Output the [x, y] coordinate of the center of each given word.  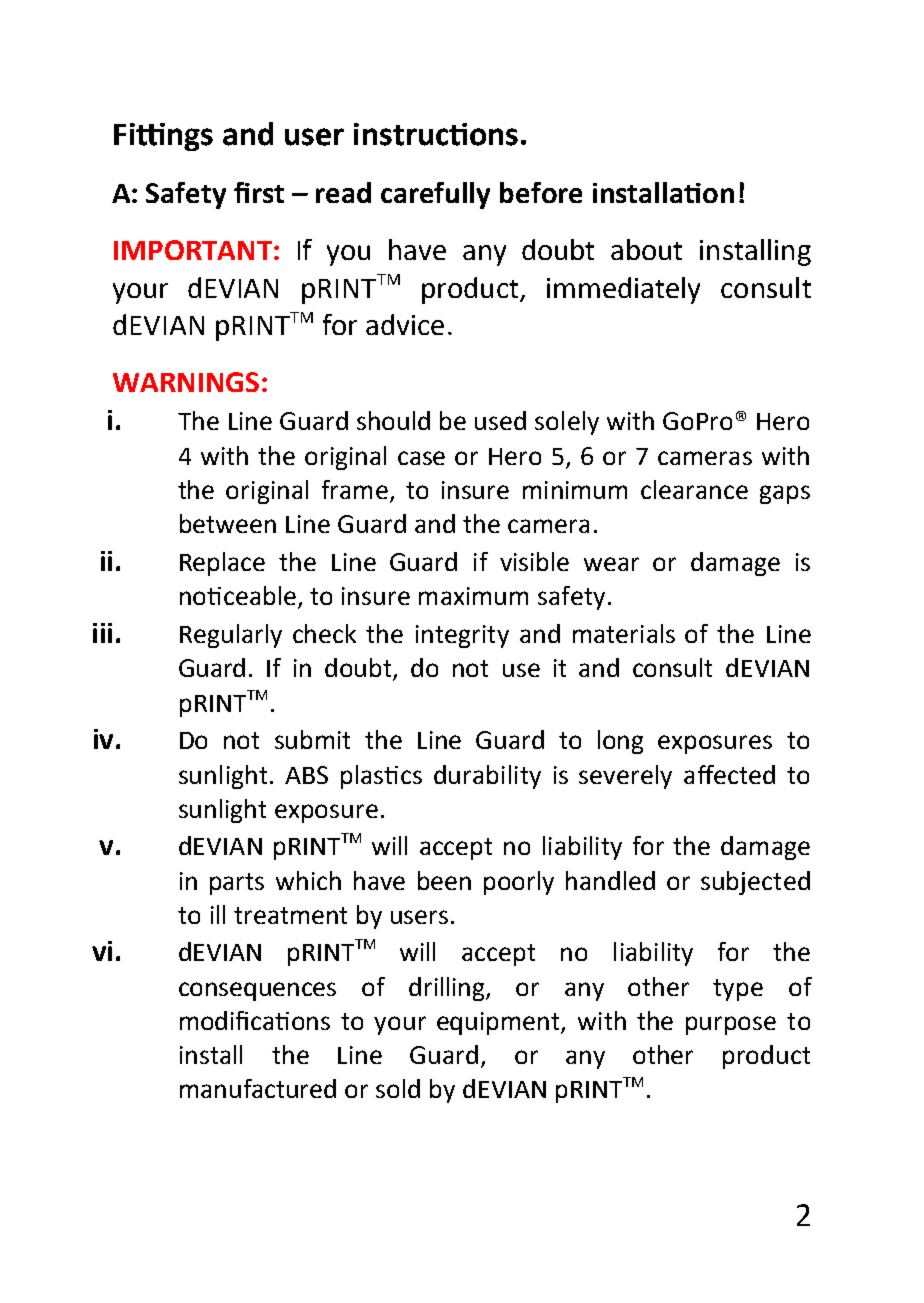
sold [398, 1088]
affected [729, 774]
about [646, 249]
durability [487, 777]
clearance [694, 489]
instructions [436, 134]
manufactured [258, 1088]
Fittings [163, 137]
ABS [306, 775]
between [228, 523]
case [421, 458]
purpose [731, 1025]
